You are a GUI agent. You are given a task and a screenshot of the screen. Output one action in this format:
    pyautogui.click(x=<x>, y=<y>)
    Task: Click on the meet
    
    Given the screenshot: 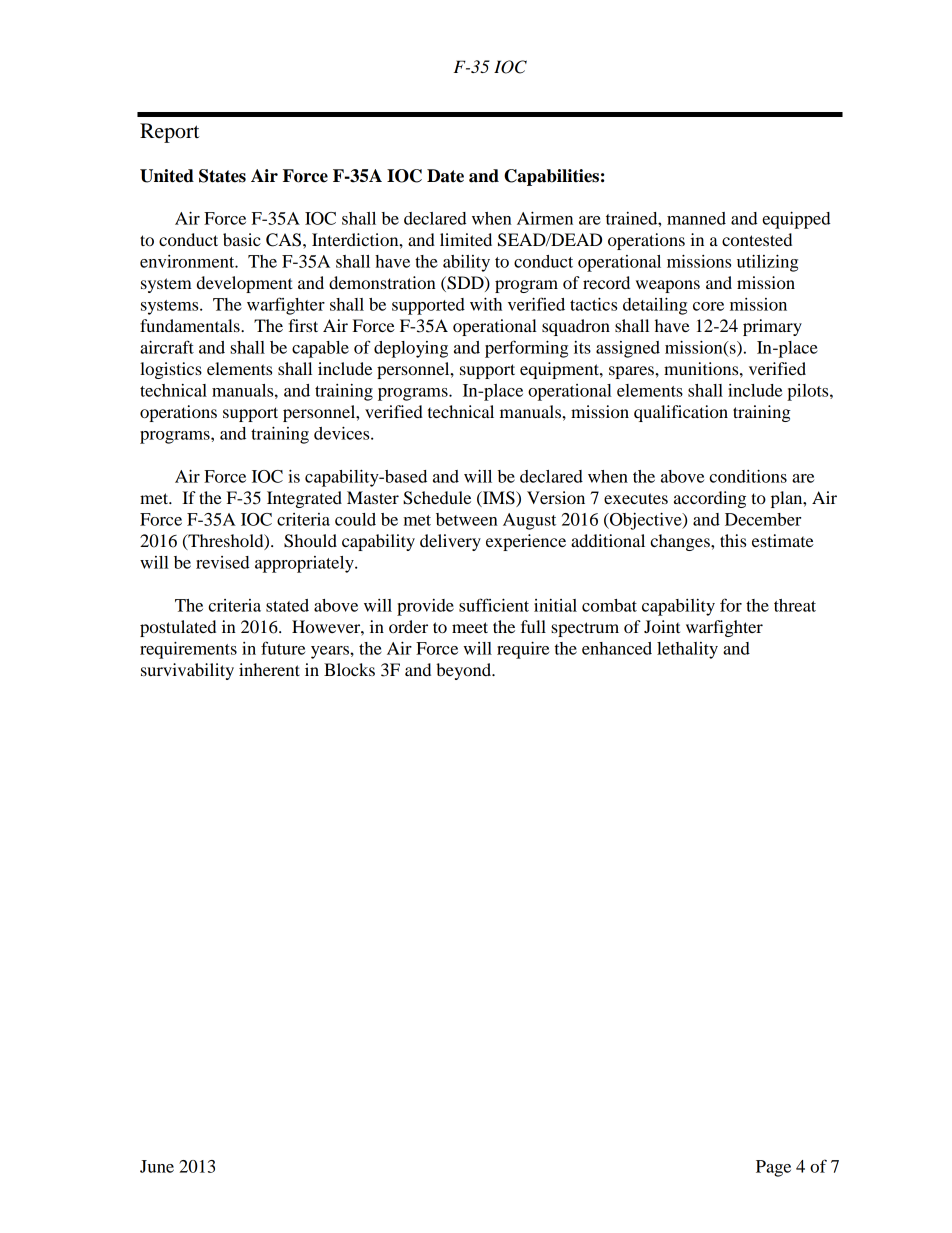 What is the action you would take?
    pyautogui.click(x=470, y=627)
